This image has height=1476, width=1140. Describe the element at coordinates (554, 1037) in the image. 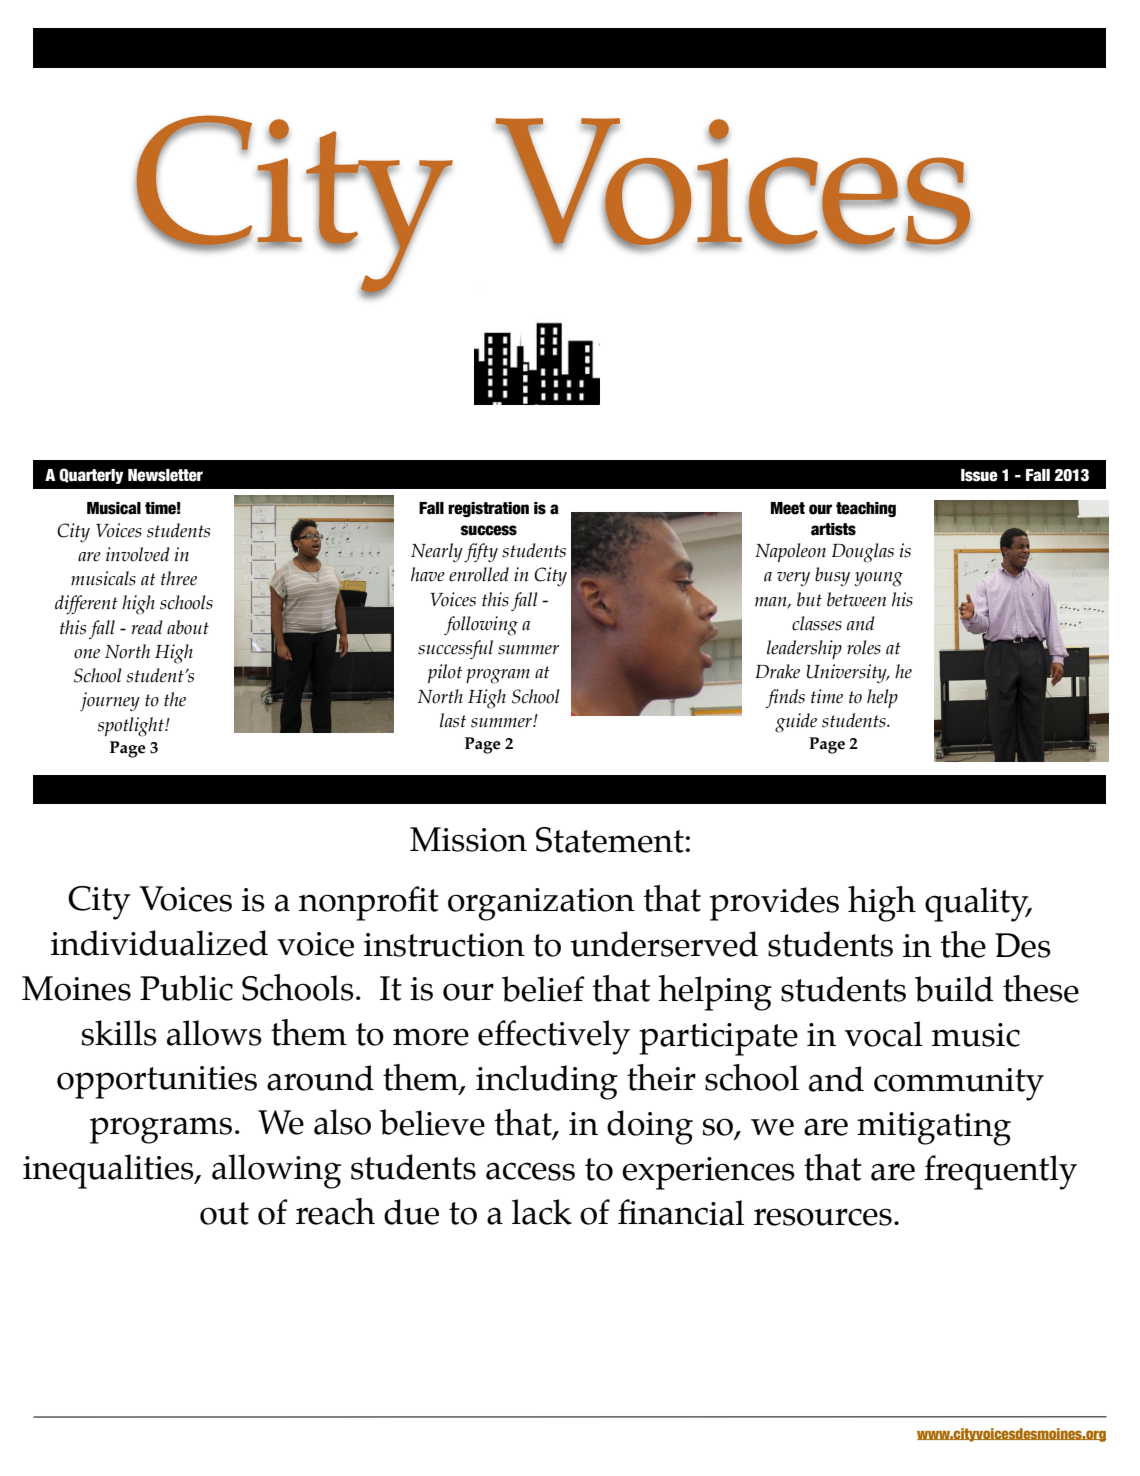

I see `effectively` at that location.
